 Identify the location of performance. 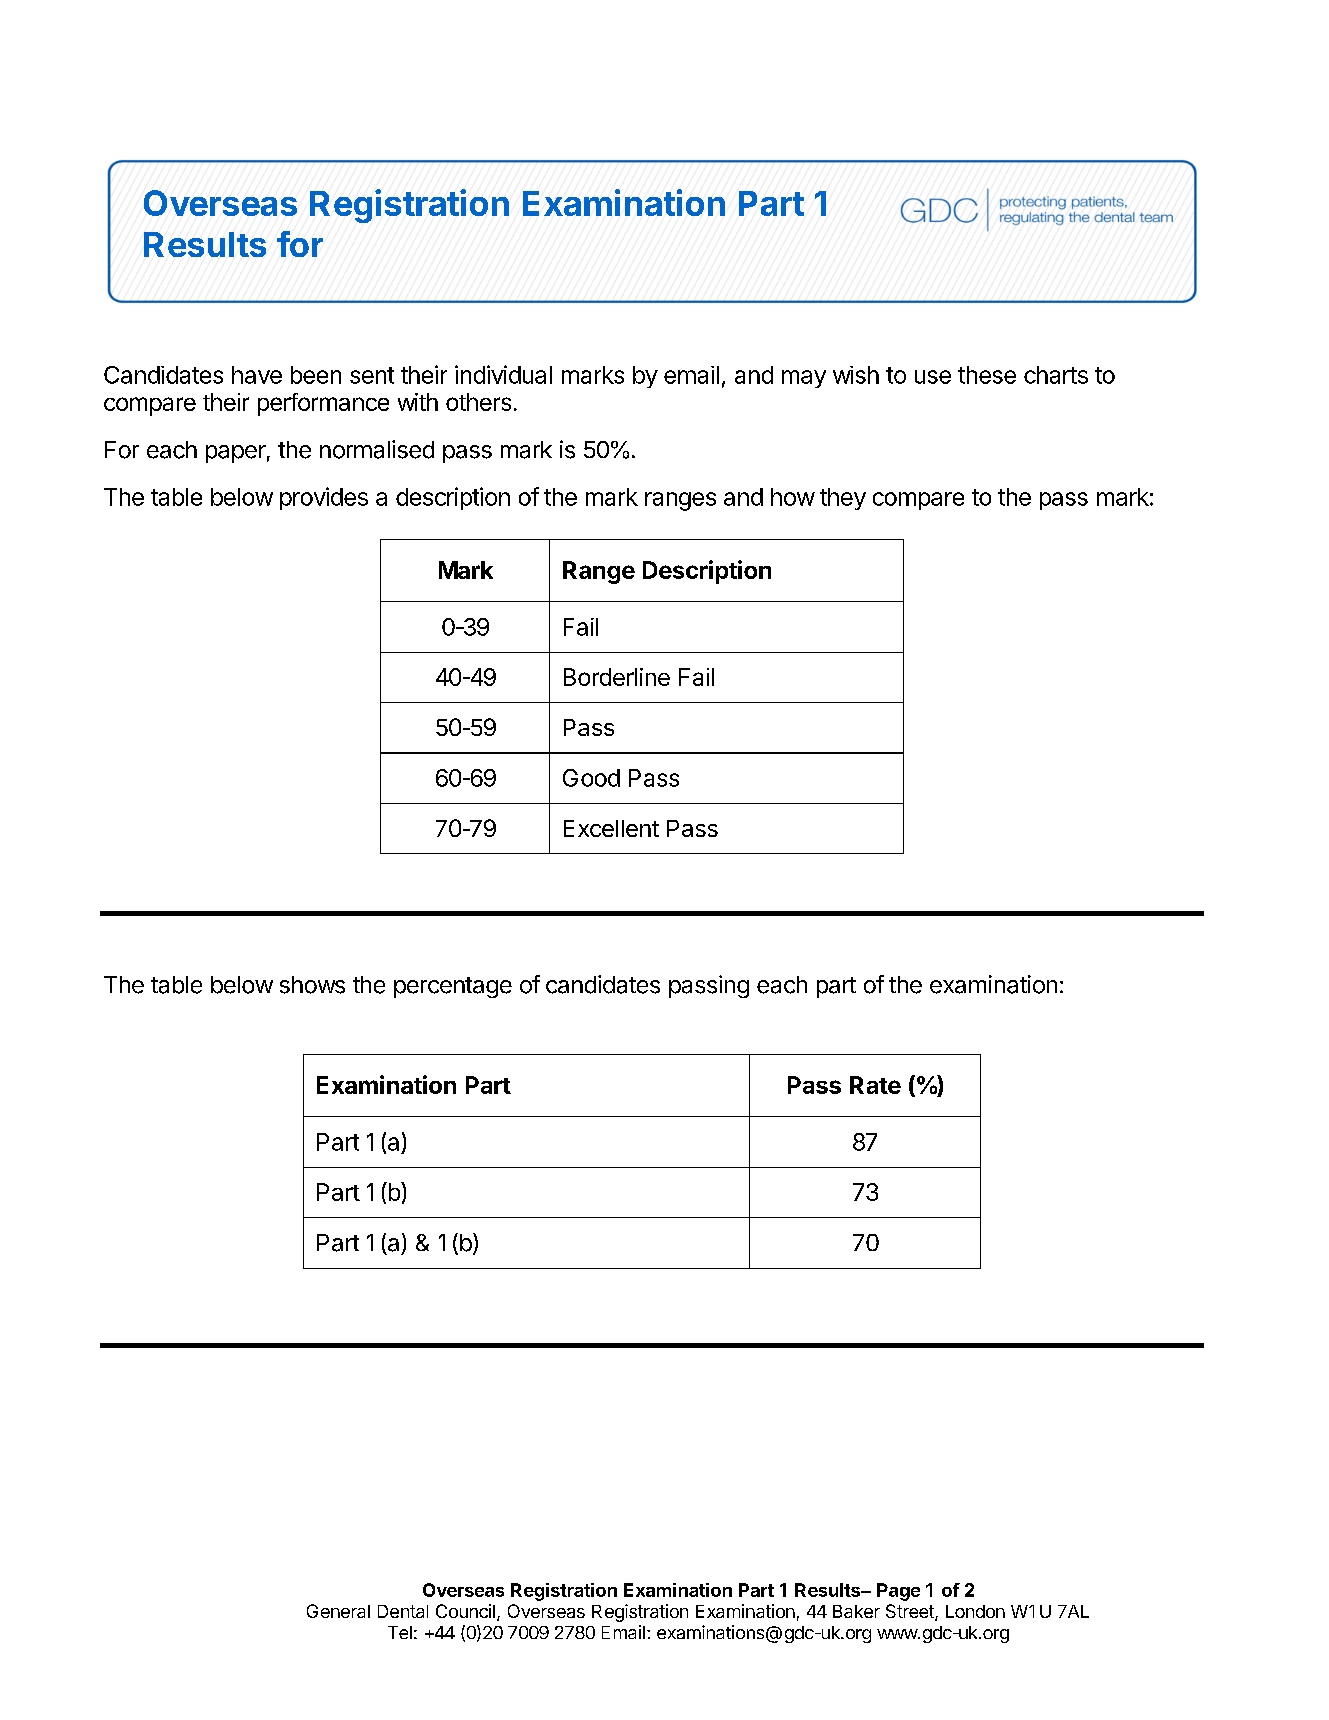
(323, 404).
